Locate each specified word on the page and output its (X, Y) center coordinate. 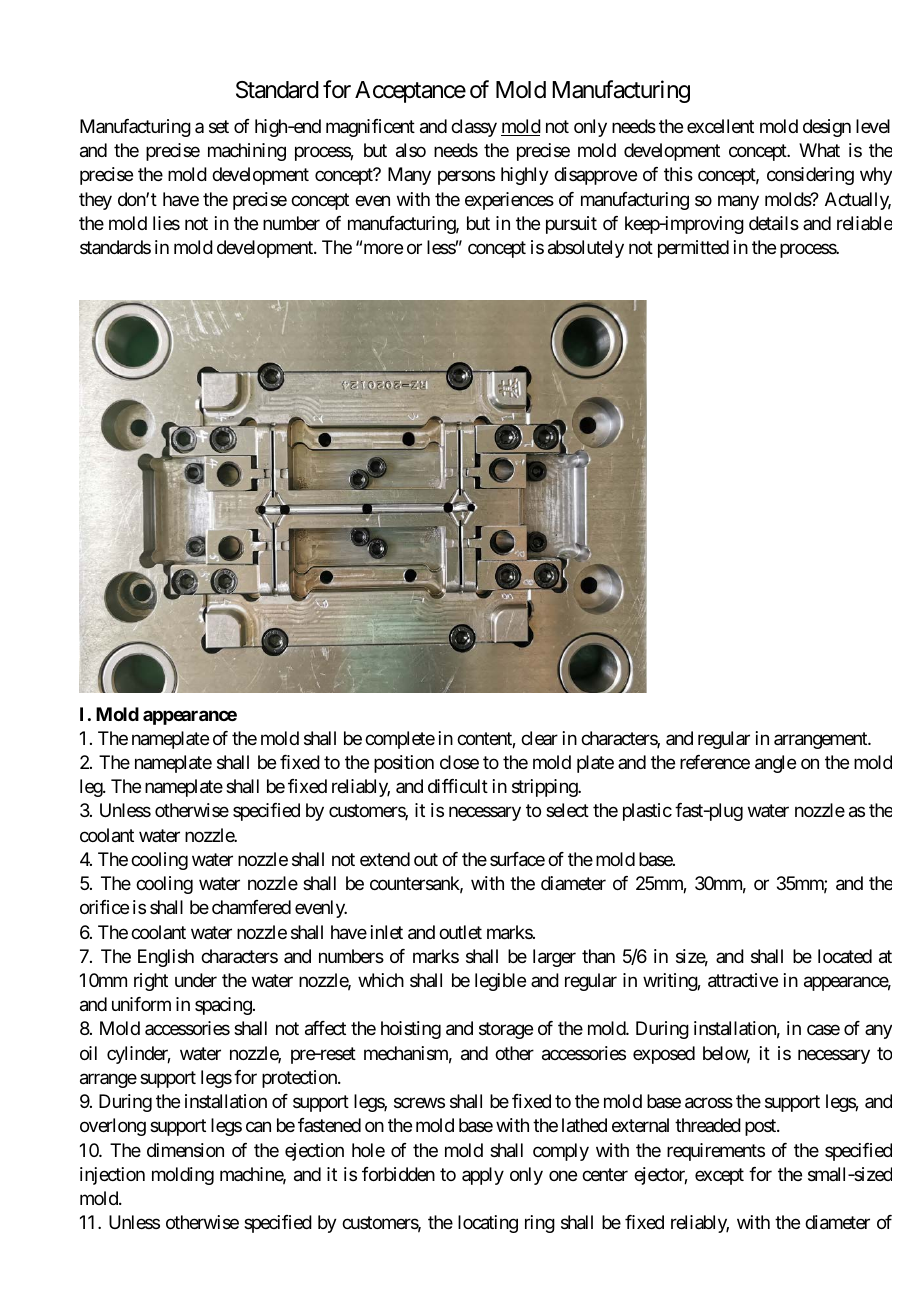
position (404, 764)
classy (474, 128)
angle (775, 764)
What (819, 150)
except (719, 1176)
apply (483, 1176)
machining (247, 152)
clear (539, 738)
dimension (185, 1150)
